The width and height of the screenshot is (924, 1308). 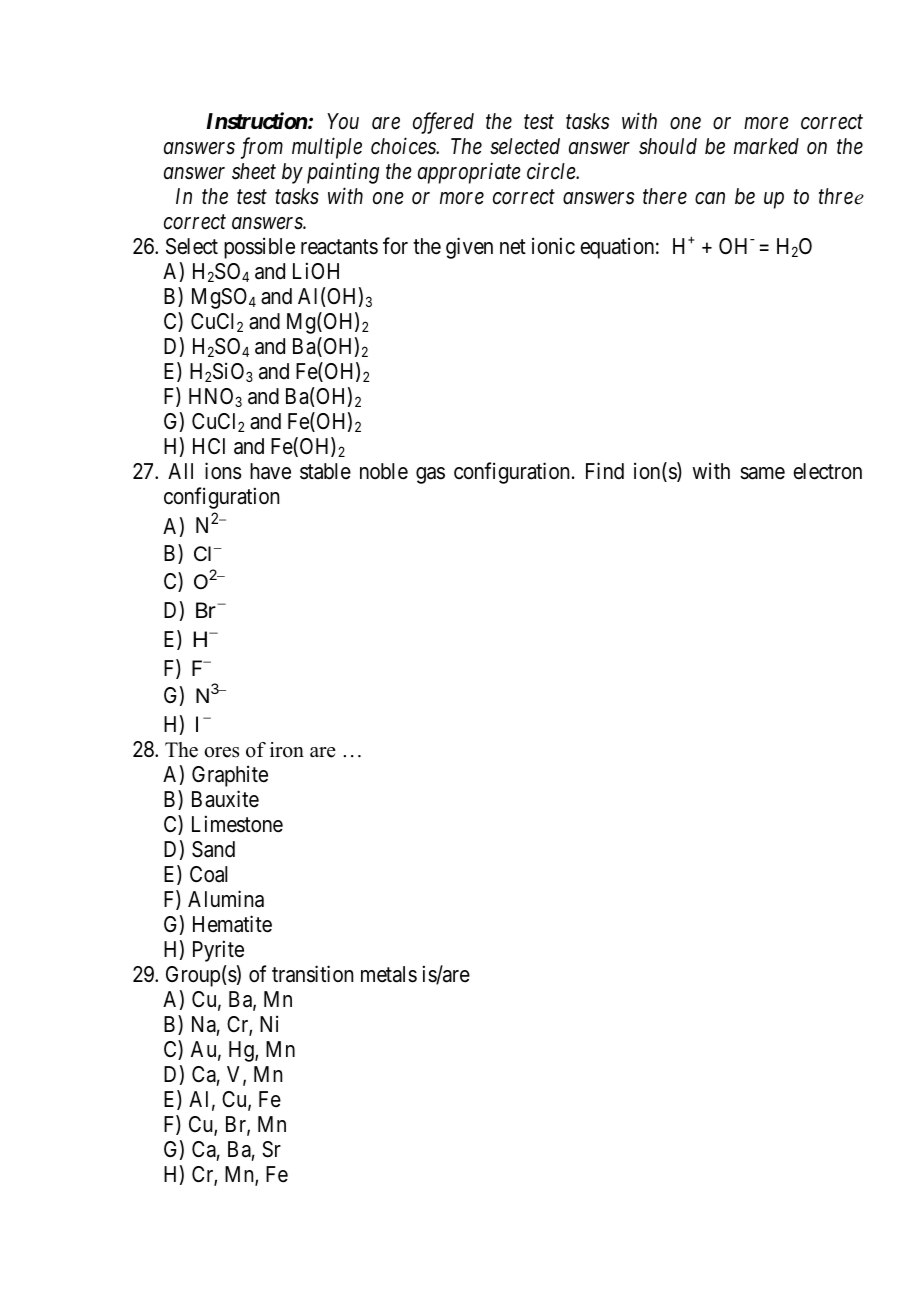 What do you see at coordinates (389, 974) in the screenshot?
I see `metals` at bounding box center [389, 974].
